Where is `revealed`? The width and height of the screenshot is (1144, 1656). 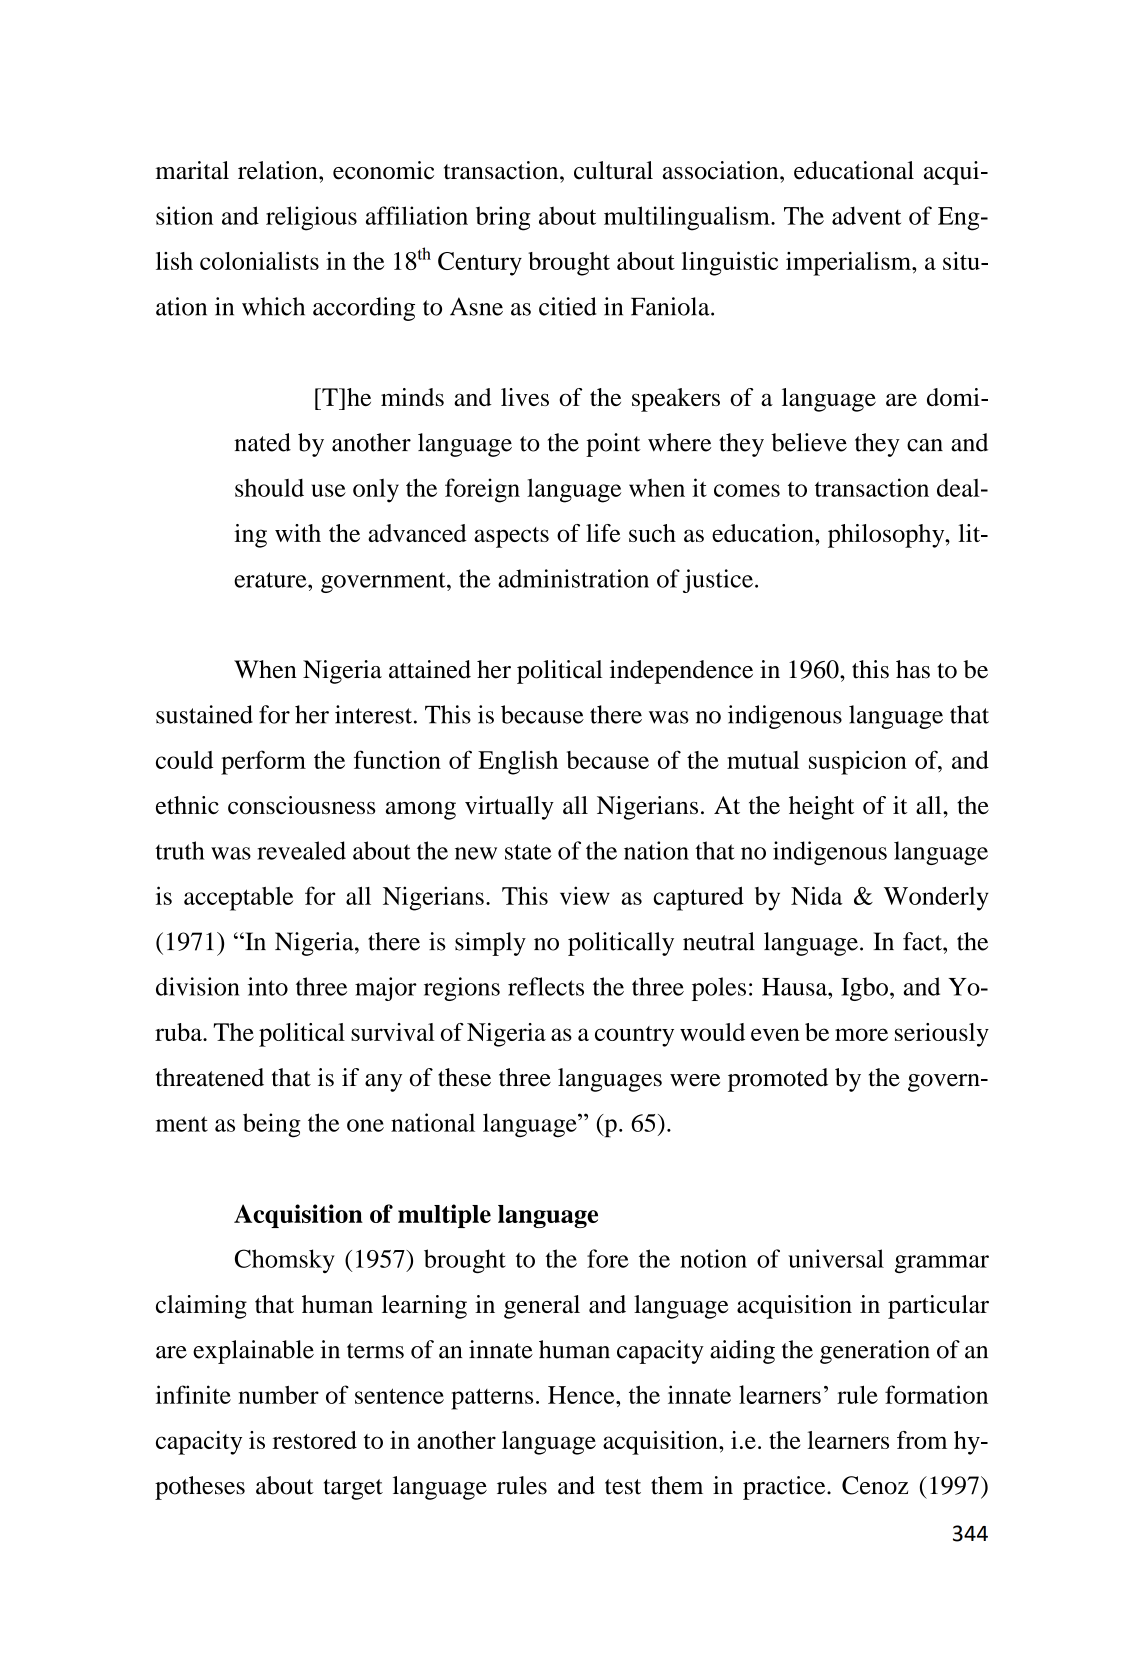 revealed is located at coordinates (301, 850).
